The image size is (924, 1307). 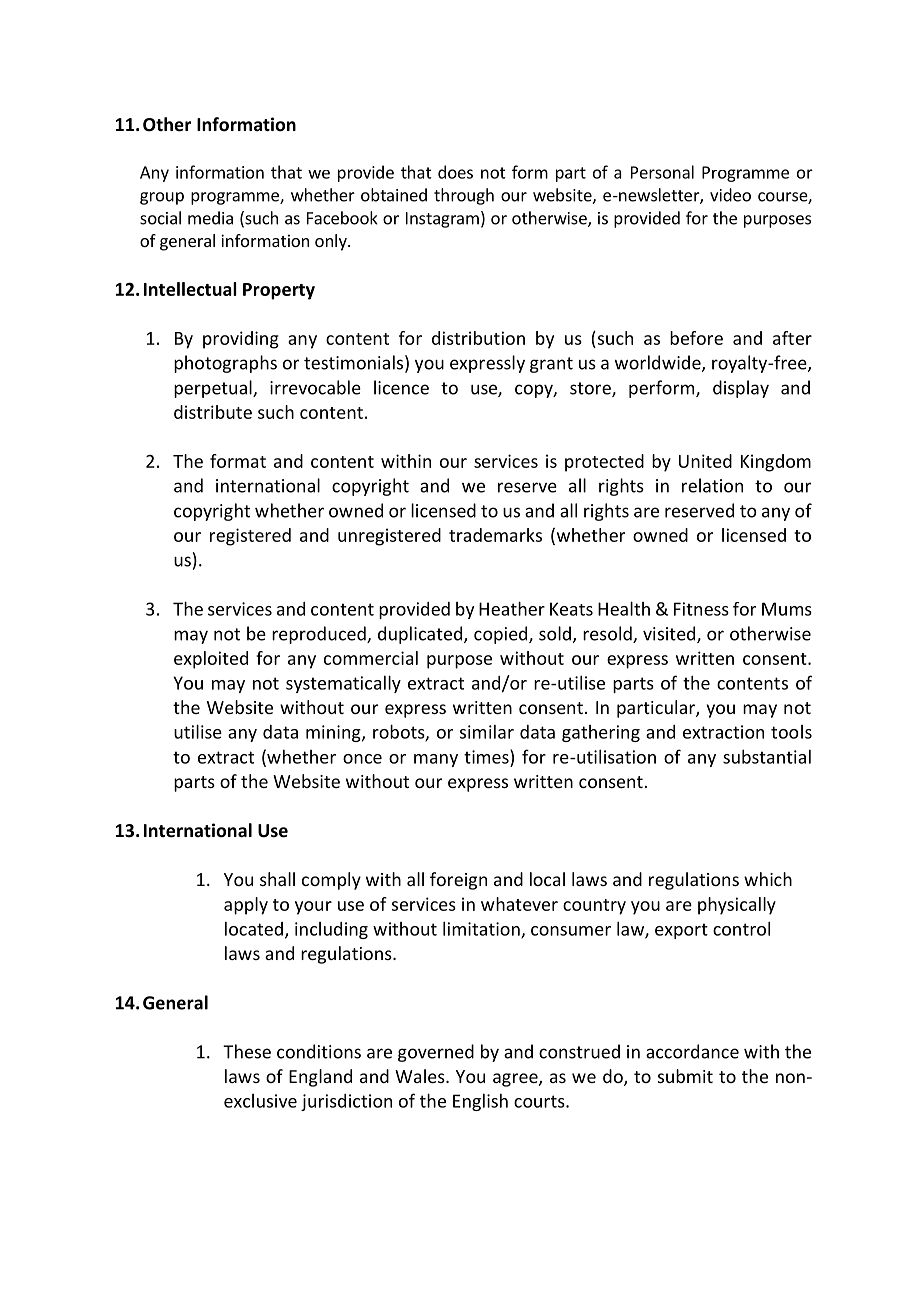 I want to click on video, so click(x=730, y=195).
